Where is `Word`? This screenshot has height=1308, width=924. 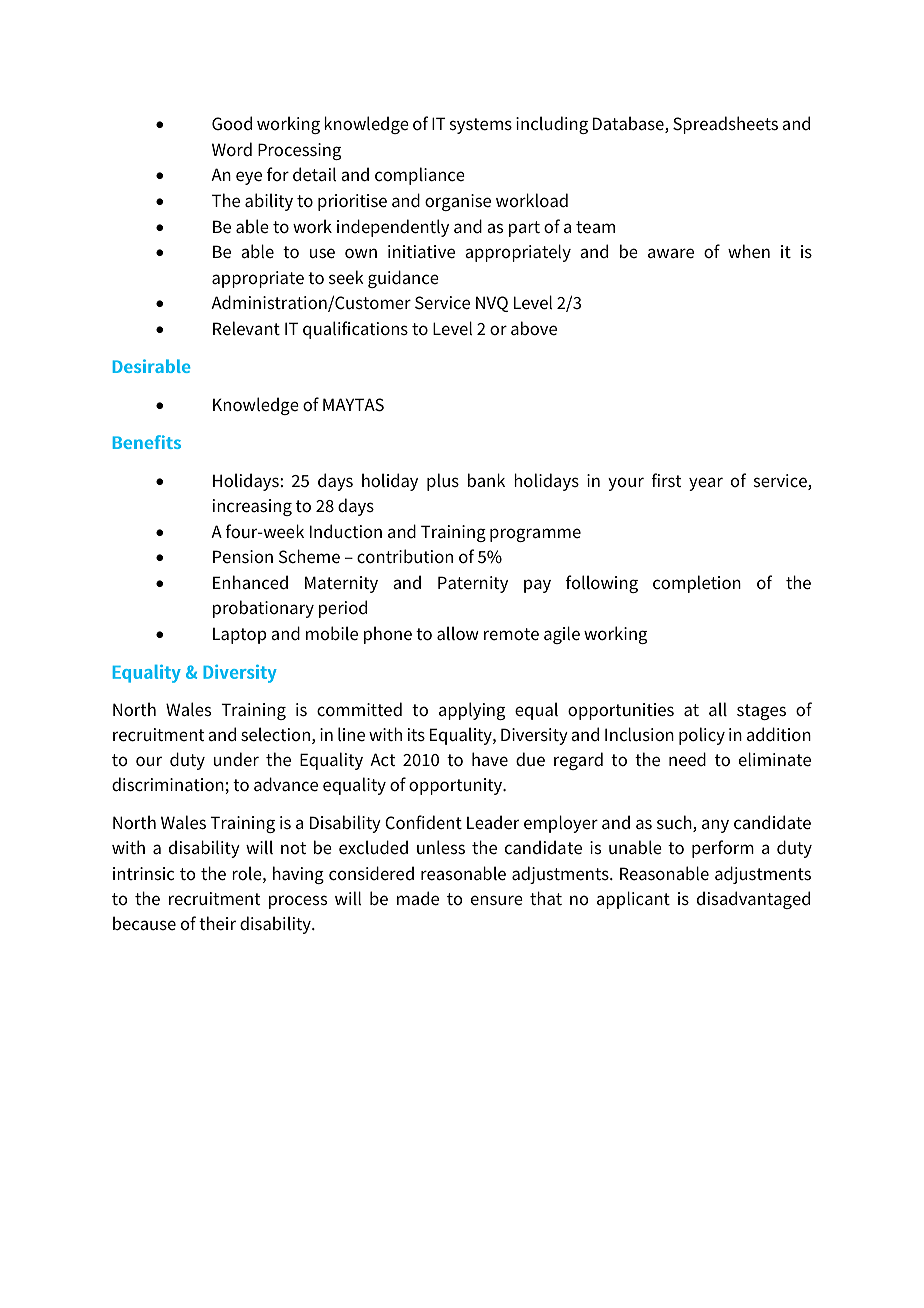
Word is located at coordinates (232, 149).
